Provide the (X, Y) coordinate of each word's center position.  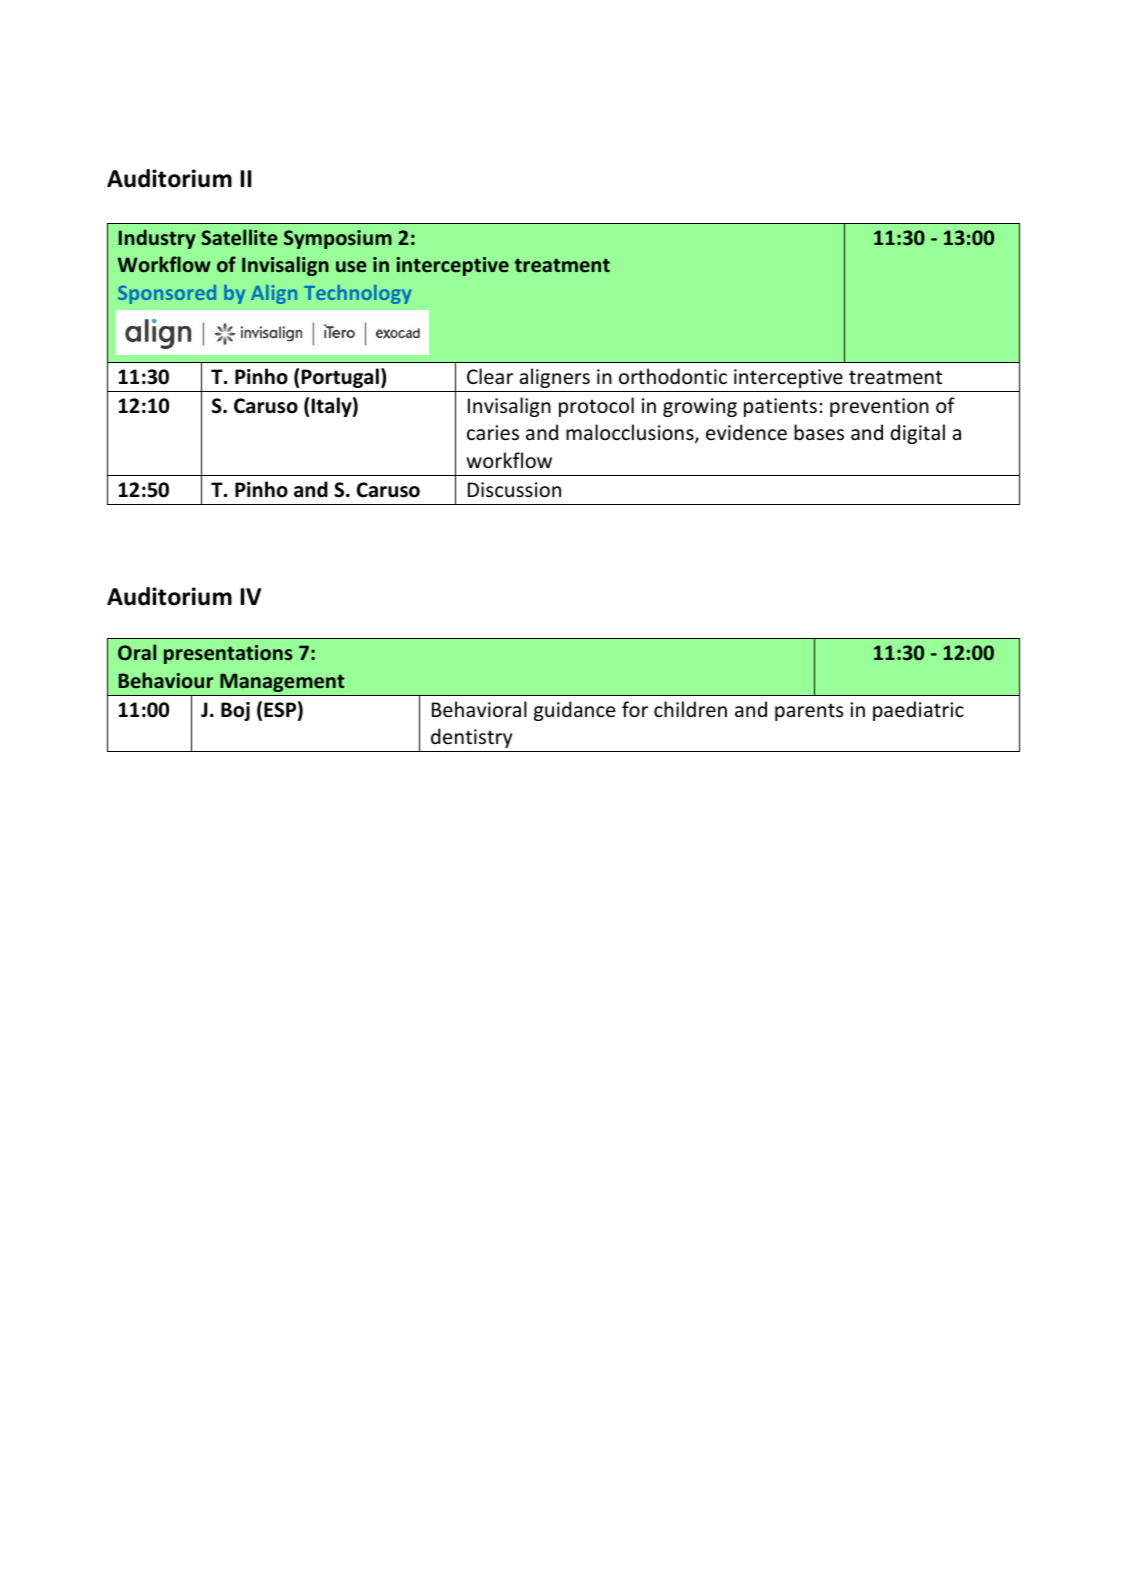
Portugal (340, 378)
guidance (574, 711)
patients (780, 407)
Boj (235, 711)
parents (809, 712)
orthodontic (673, 376)
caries (493, 433)
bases (819, 432)
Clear (490, 376)
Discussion (514, 490)
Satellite (239, 237)
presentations (228, 654)
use (351, 266)
